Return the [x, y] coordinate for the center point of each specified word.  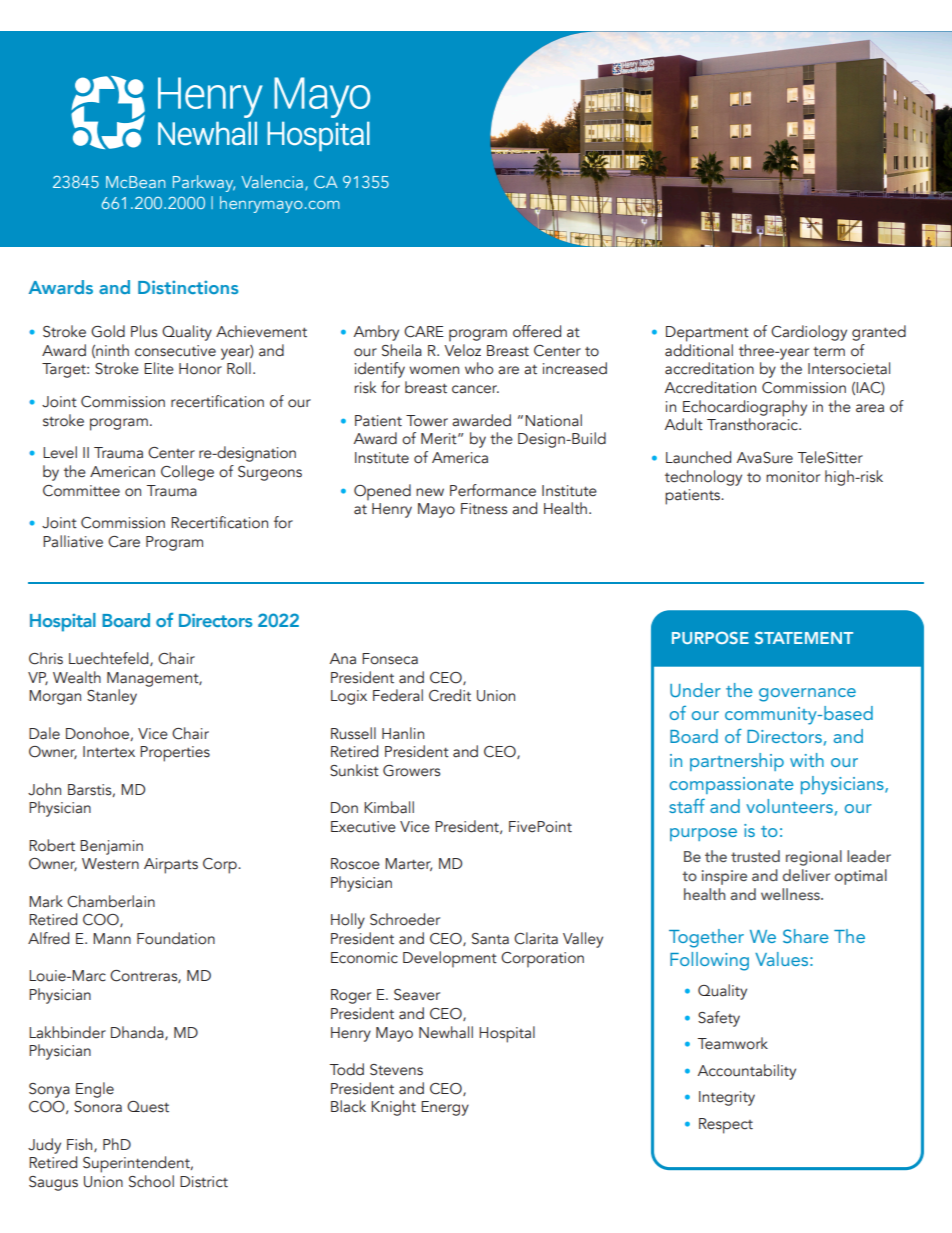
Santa [490, 939]
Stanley [112, 697]
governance [807, 695]
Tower [427, 421]
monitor [793, 477]
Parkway [204, 183]
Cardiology [809, 333]
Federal [398, 695]
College [187, 473]
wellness [791, 894]
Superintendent [137, 1164]
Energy [445, 1108]
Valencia [272, 181]
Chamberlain [111, 901]
